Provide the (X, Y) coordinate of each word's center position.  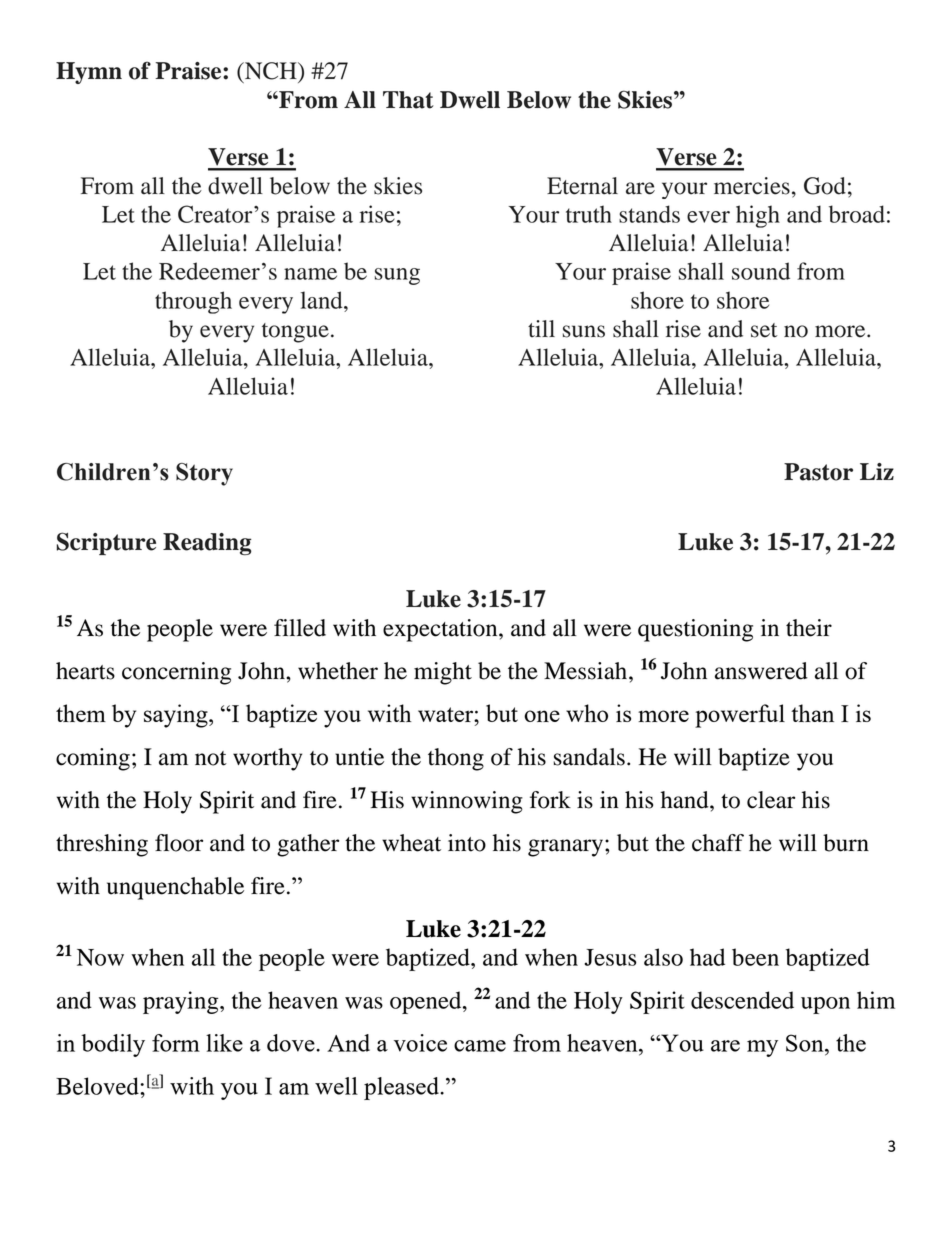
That (408, 100)
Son (806, 1043)
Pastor (818, 472)
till (541, 329)
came (480, 1046)
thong (456, 759)
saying (177, 716)
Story (204, 474)
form (176, 1043)
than (812, 713)
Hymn (89, 73)
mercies (752, 186)
